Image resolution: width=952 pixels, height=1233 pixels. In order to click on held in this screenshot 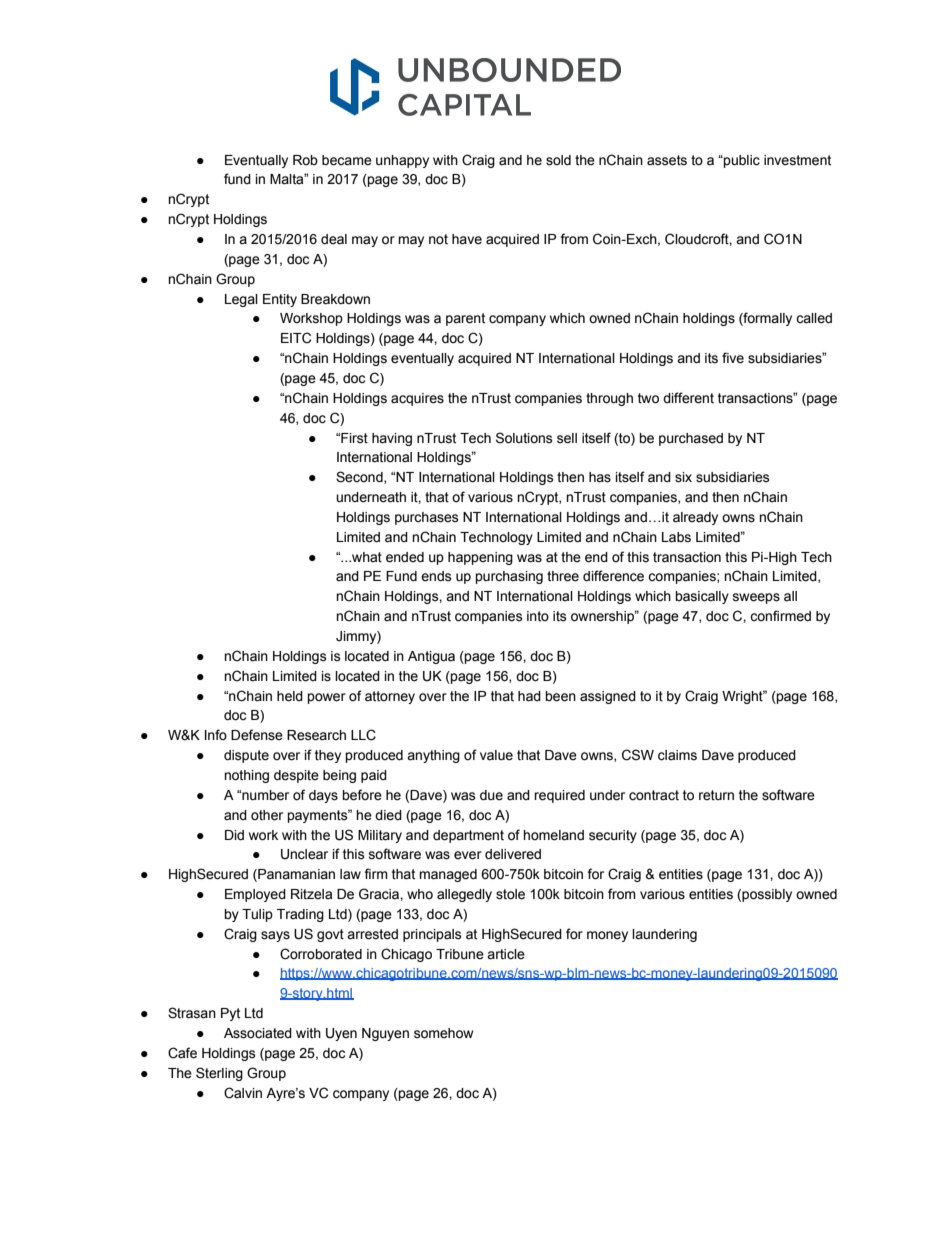, I will do `click(290, 696)`.
